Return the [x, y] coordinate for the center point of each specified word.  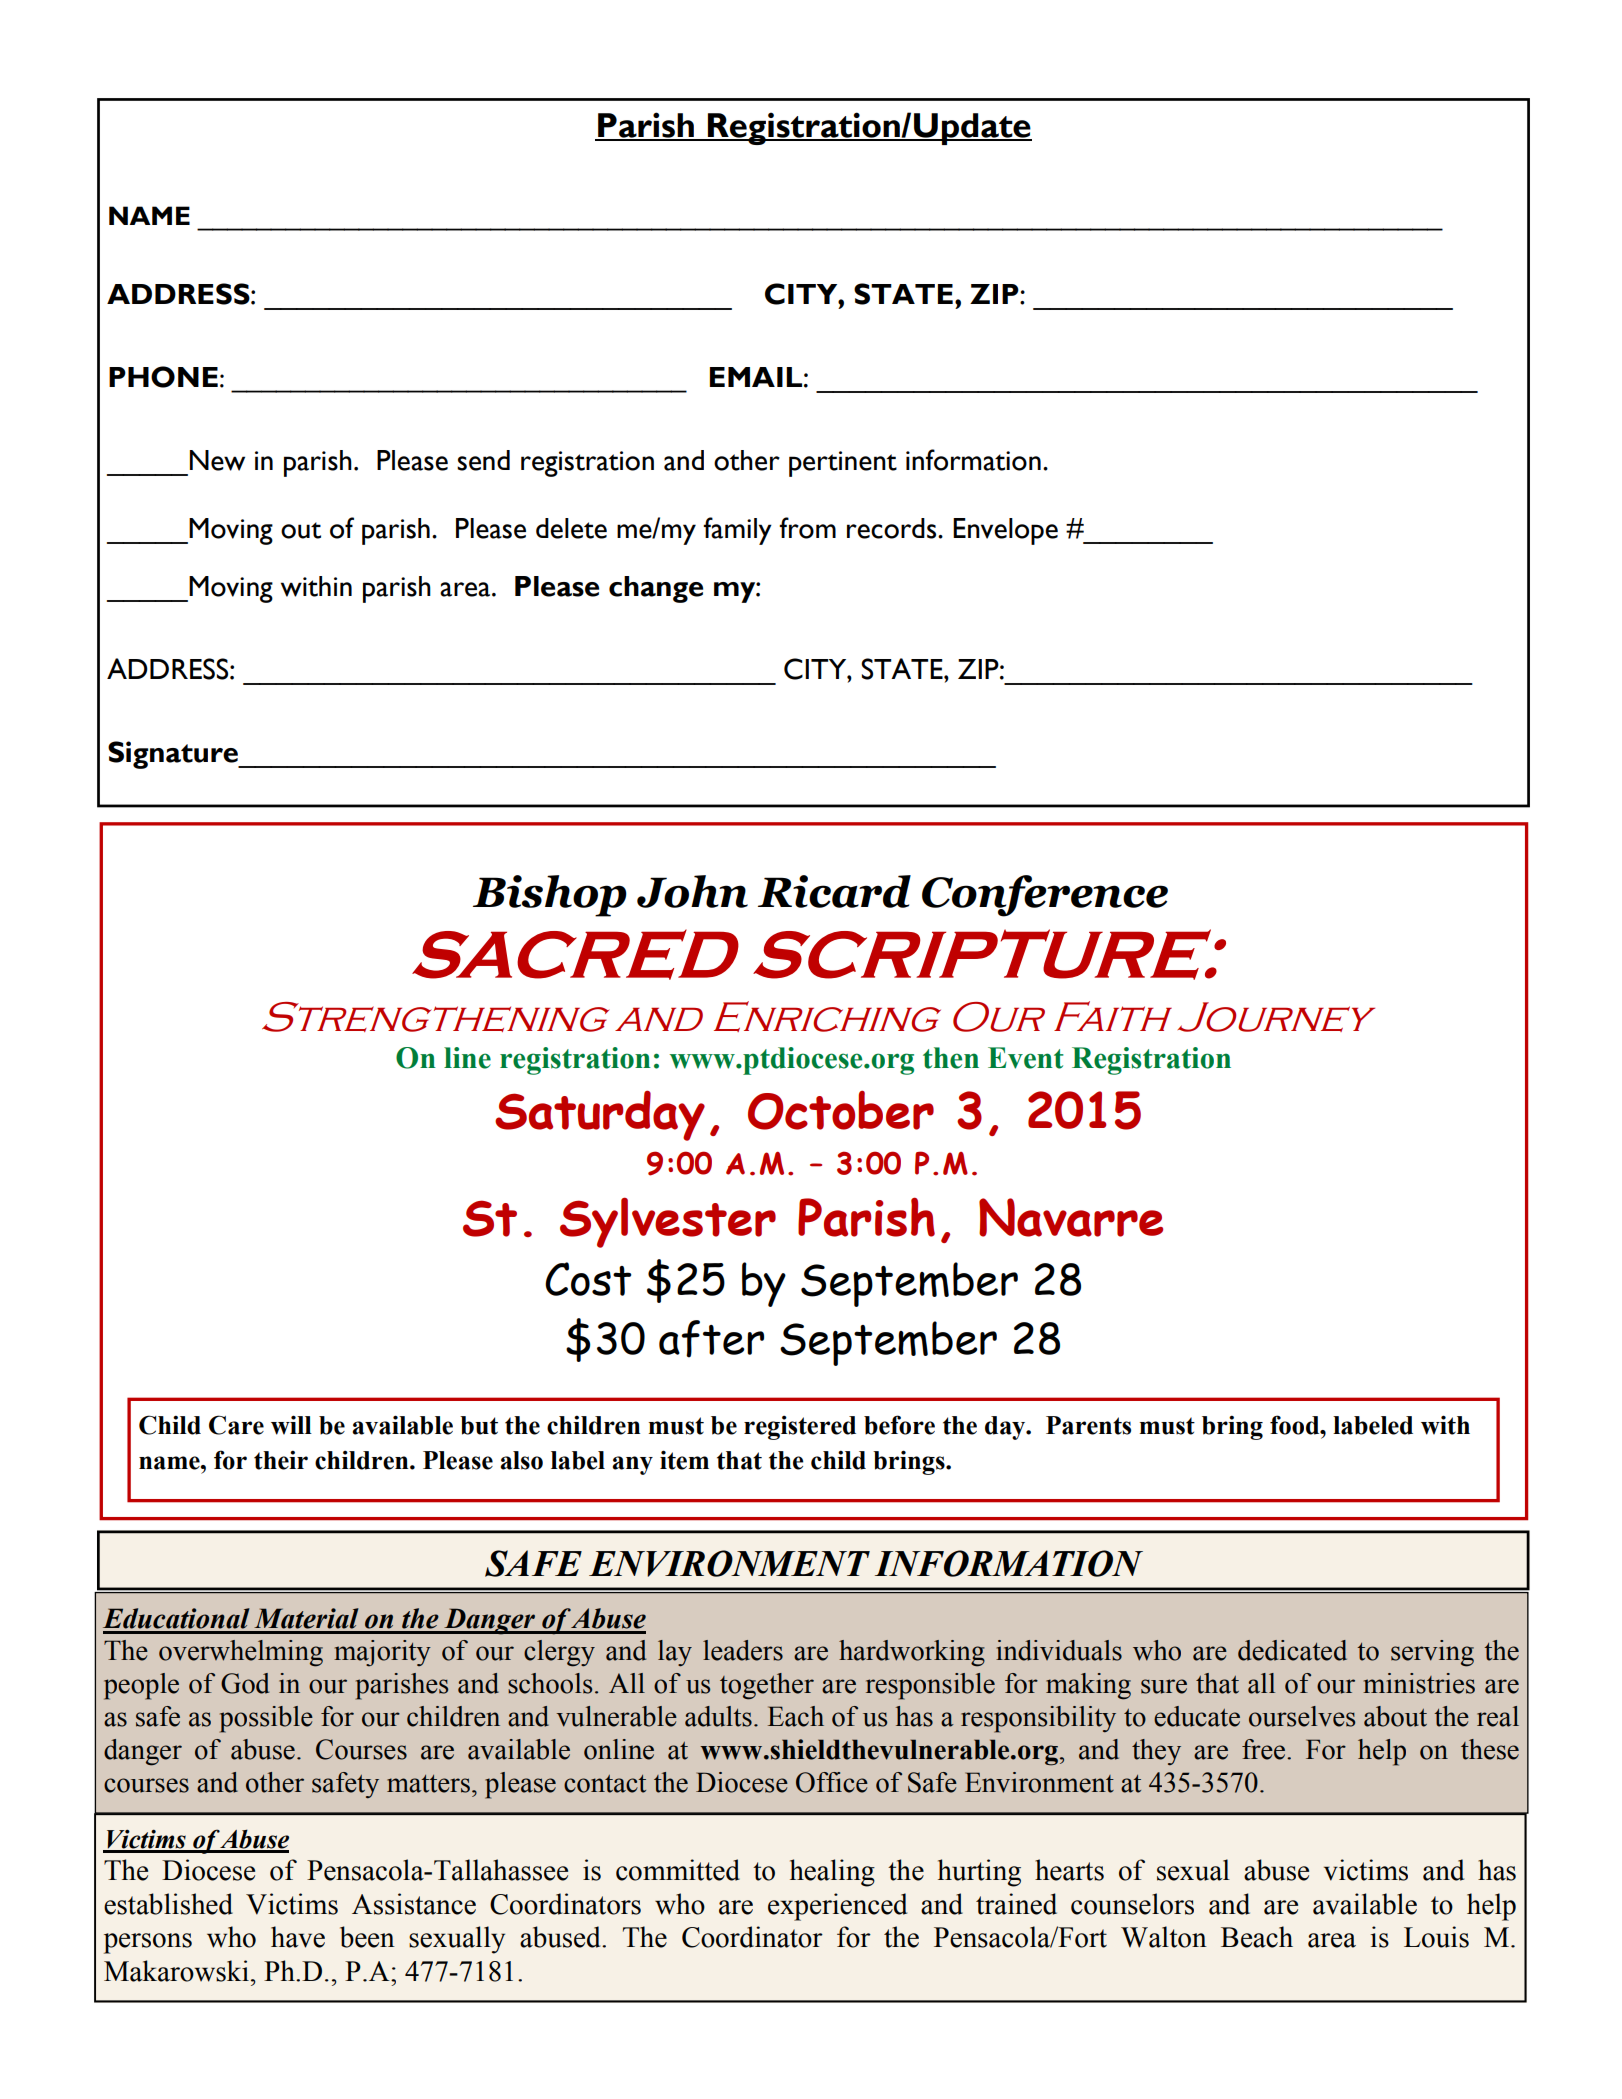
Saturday [600, 1115]
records [893, 528]
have [298, 1937]
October [841, 1110]
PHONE [163, 377]
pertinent [843, 464]
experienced [837, 1907]
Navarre [1071, 1217]
